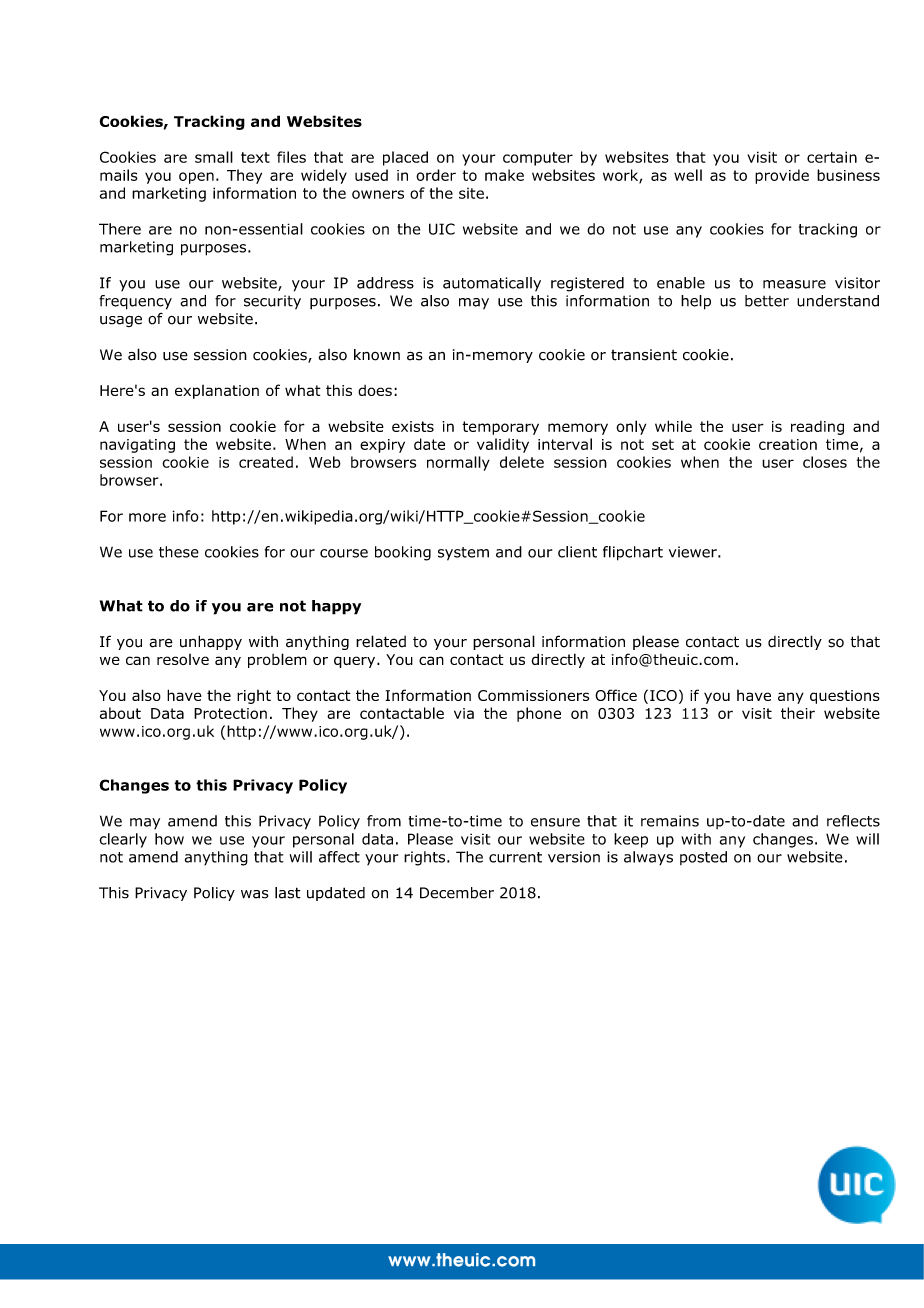 This screenshot has width=924, height=1308. Describe the element at coordinates (515, 857) in the screenshot. I see `current` at that location.
